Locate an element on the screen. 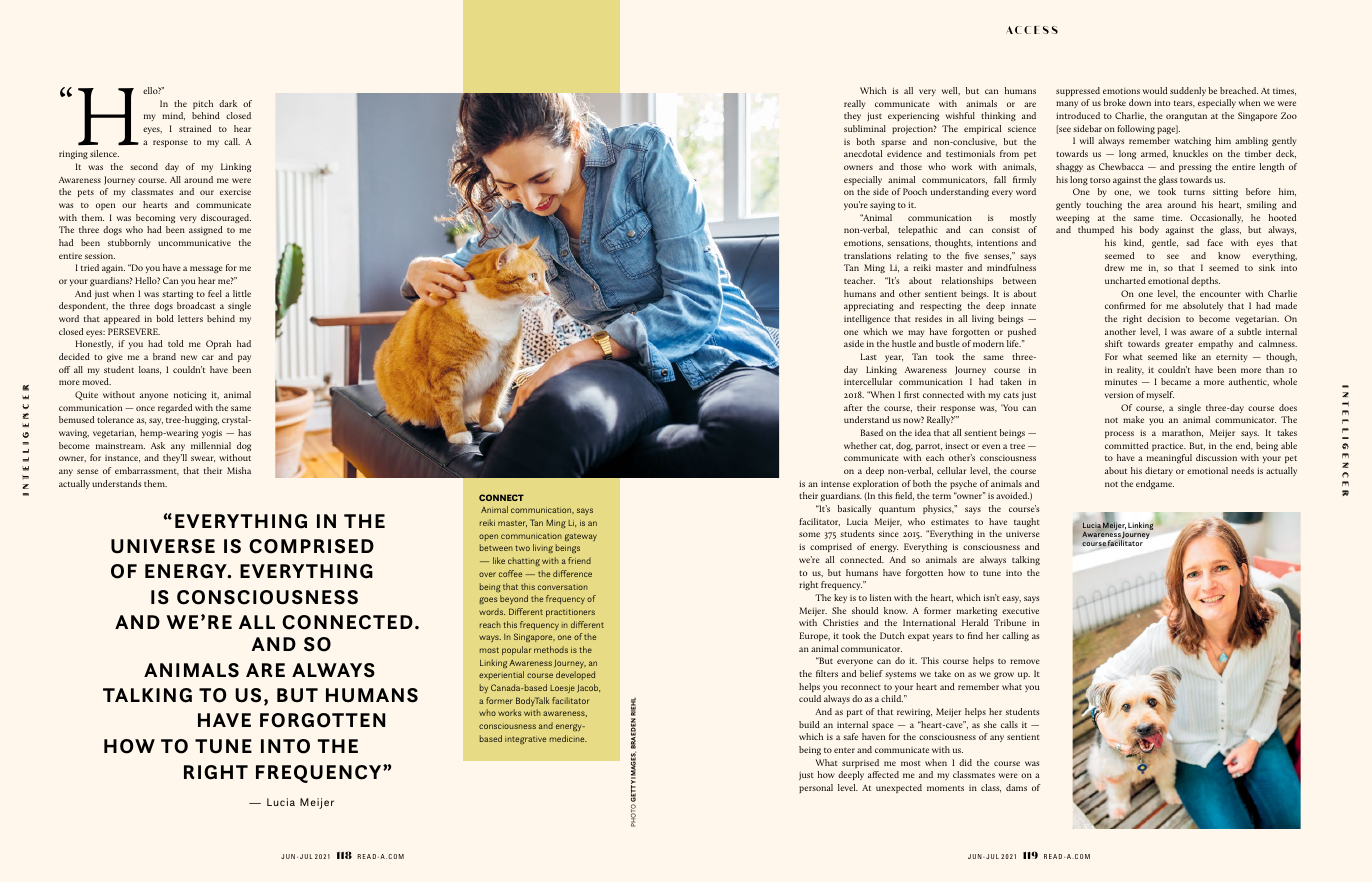  committed is located at coordinates (1127, 445).
